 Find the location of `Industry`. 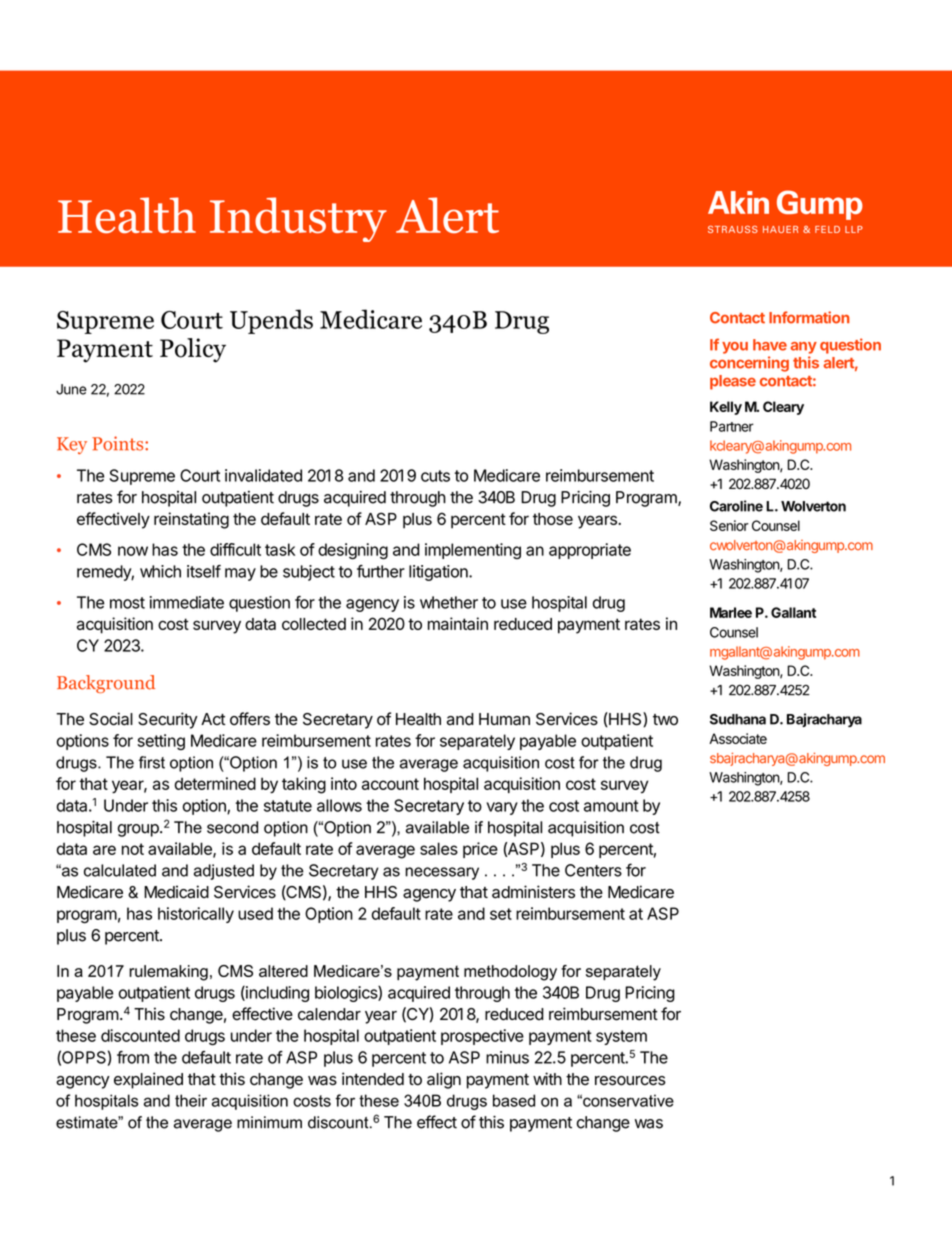

Industry is located at coordinates (298, 219).
